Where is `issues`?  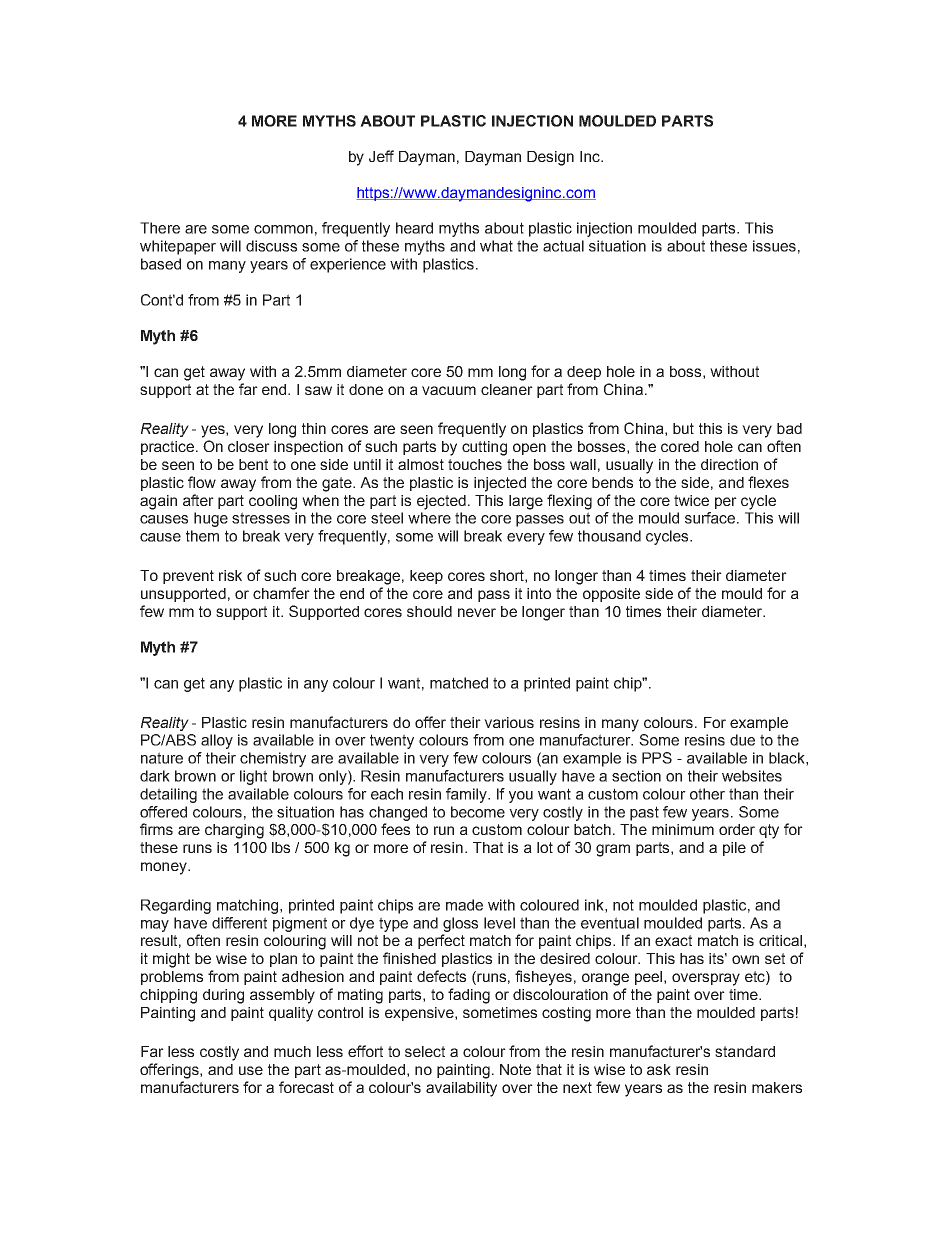
issues is located at coordinates (774, 246).
